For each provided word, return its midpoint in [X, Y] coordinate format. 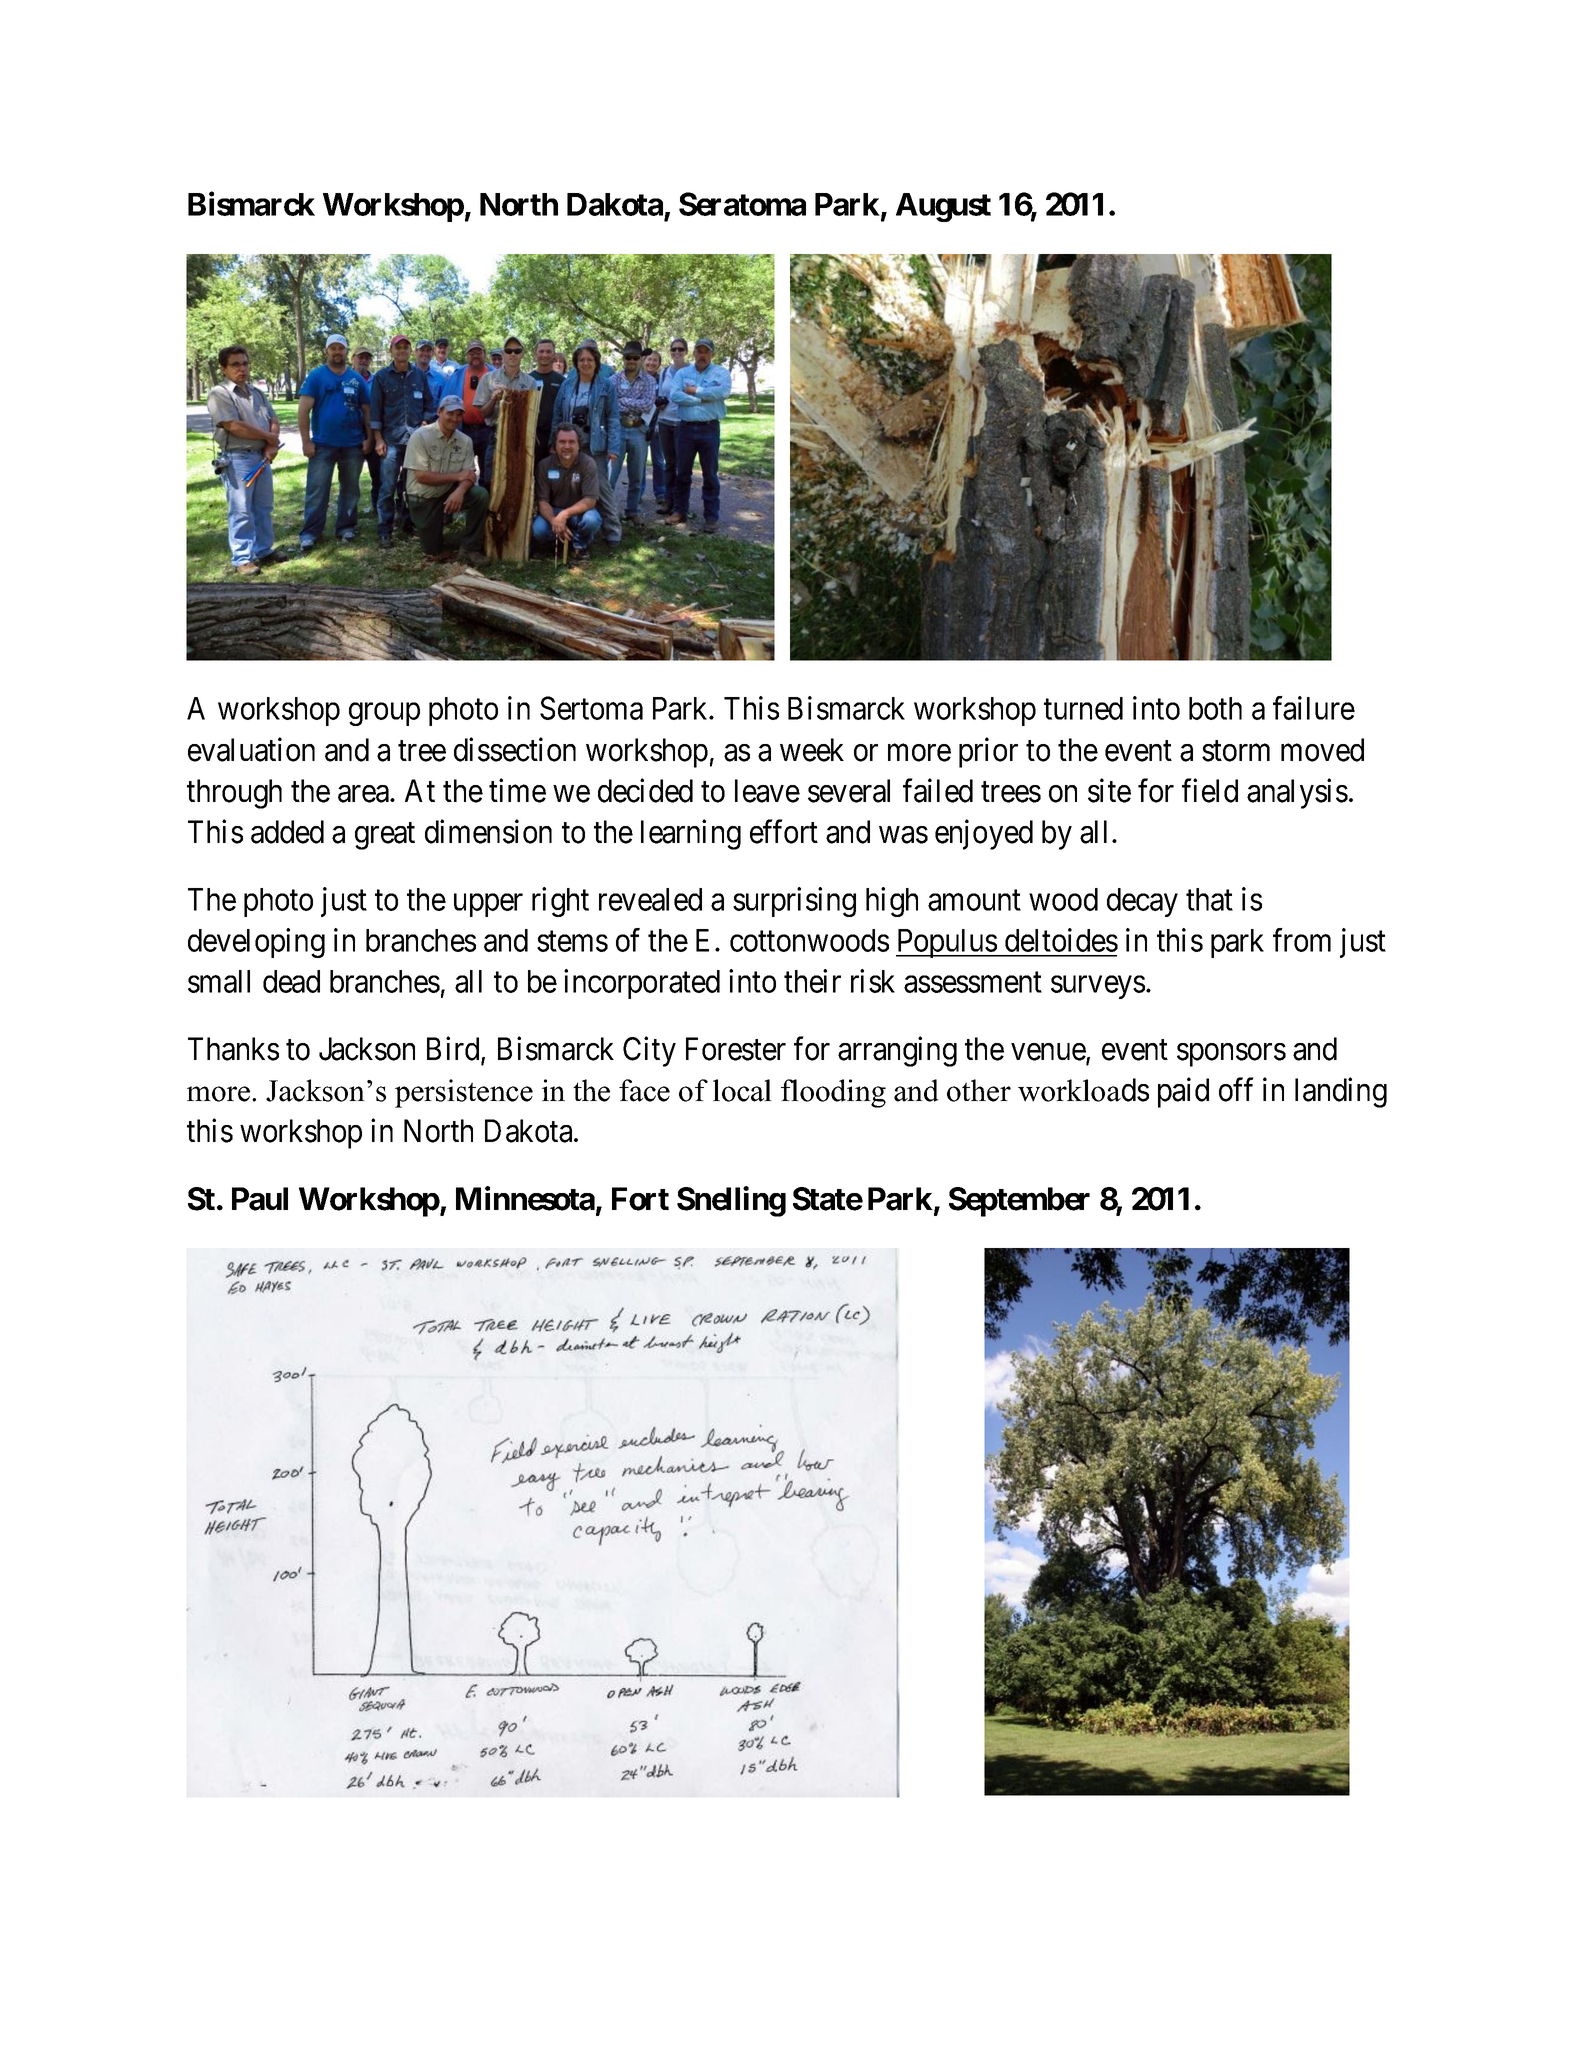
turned [1083, 708]
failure [1314, 708]
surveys [1098, 987]
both [1215, 708]
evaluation [251, 749]
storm [1236, 751]
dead [291, 981]
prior [988, 752]
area [364, 794]
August [943, 207]
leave [767, 791]
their [812, 981]
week [812, 750]
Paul [260, 1199]
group [384, 714]
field [1210, 790]
